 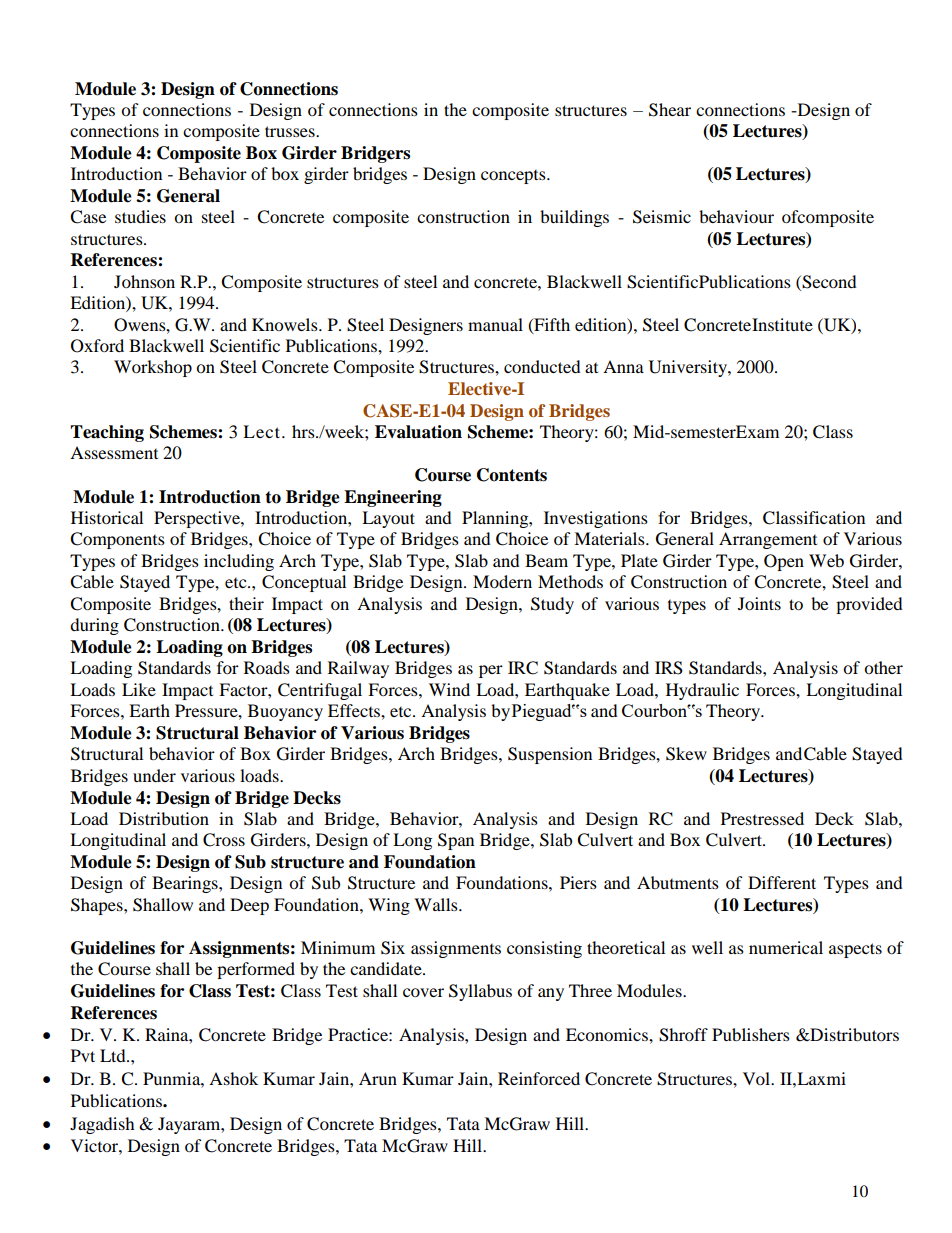 What do you see at coordinates (502, 581) in the page?
I see `Modern` at bounding box center [502, 581].
